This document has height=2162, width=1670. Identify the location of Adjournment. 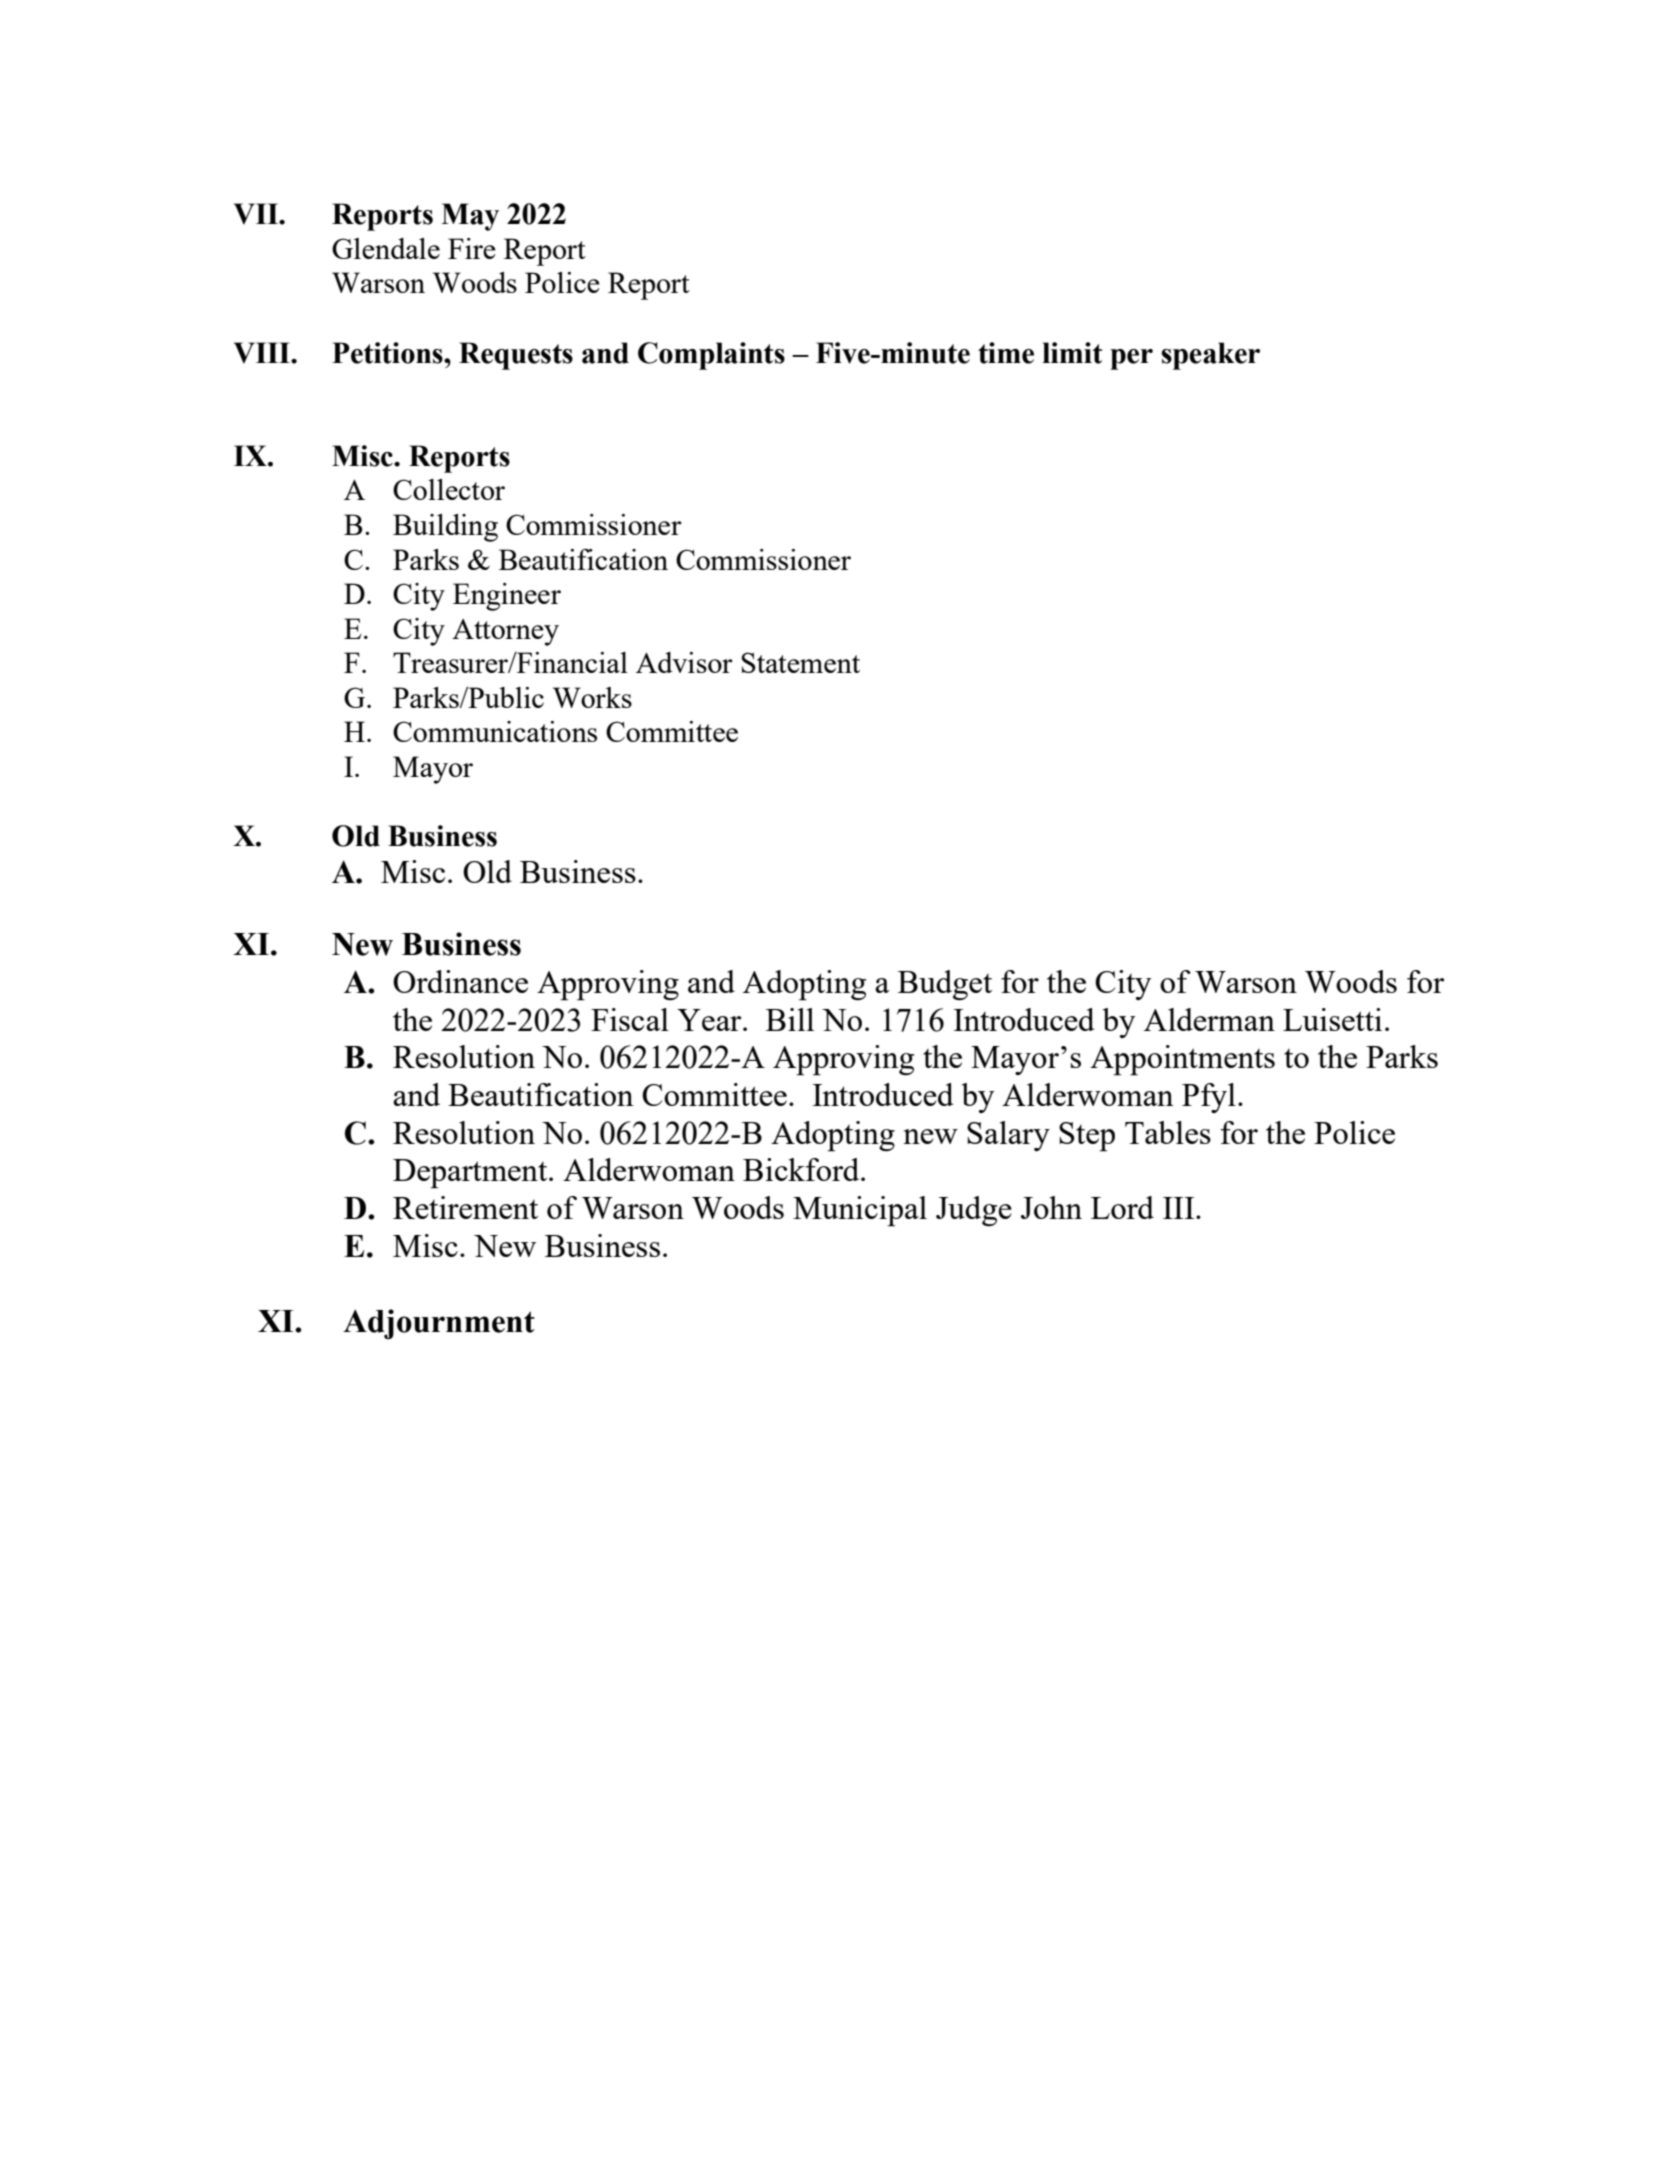
(439, 1324).
